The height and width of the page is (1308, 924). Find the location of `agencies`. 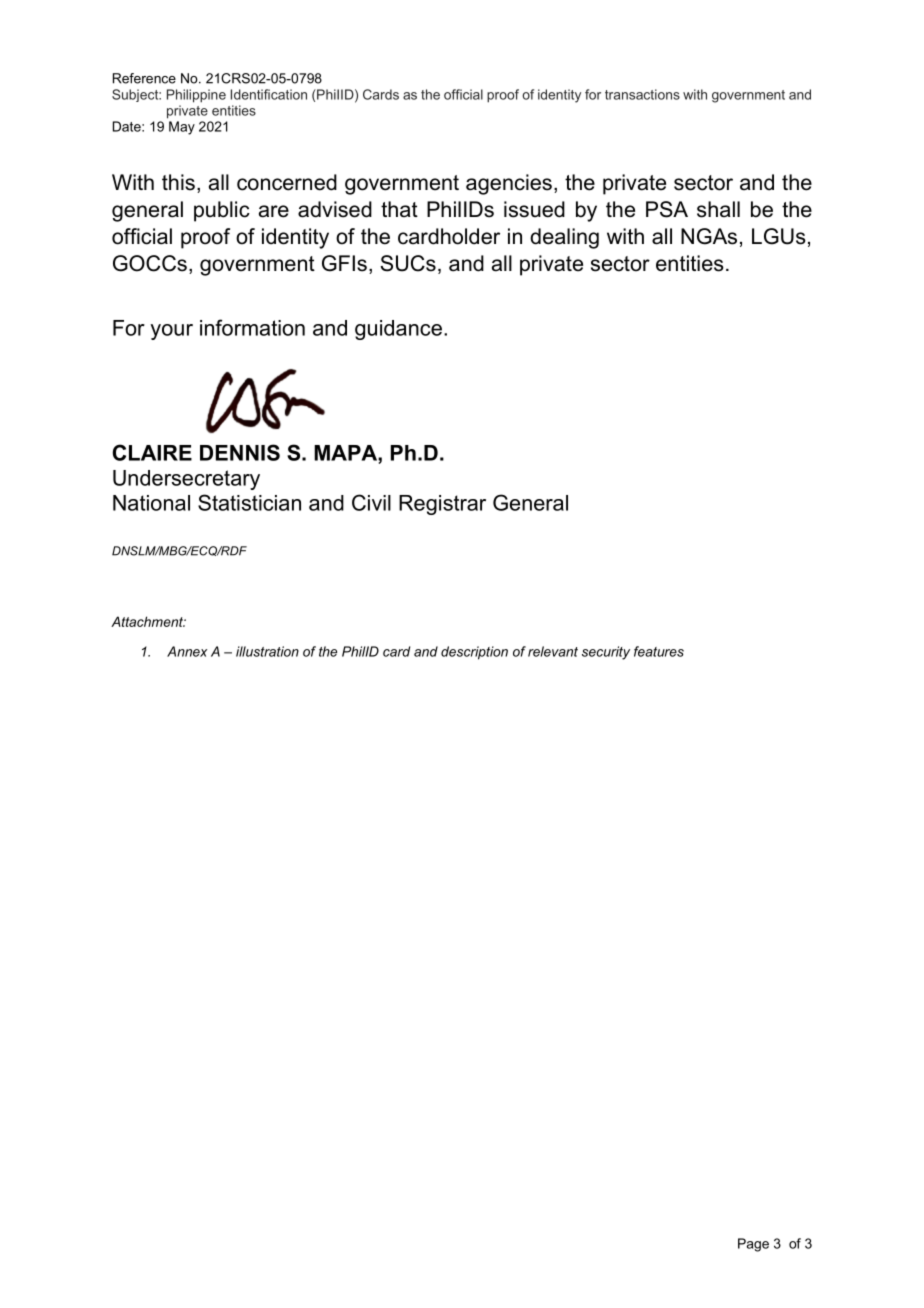

agencies is located at coordinates (509, 184).
